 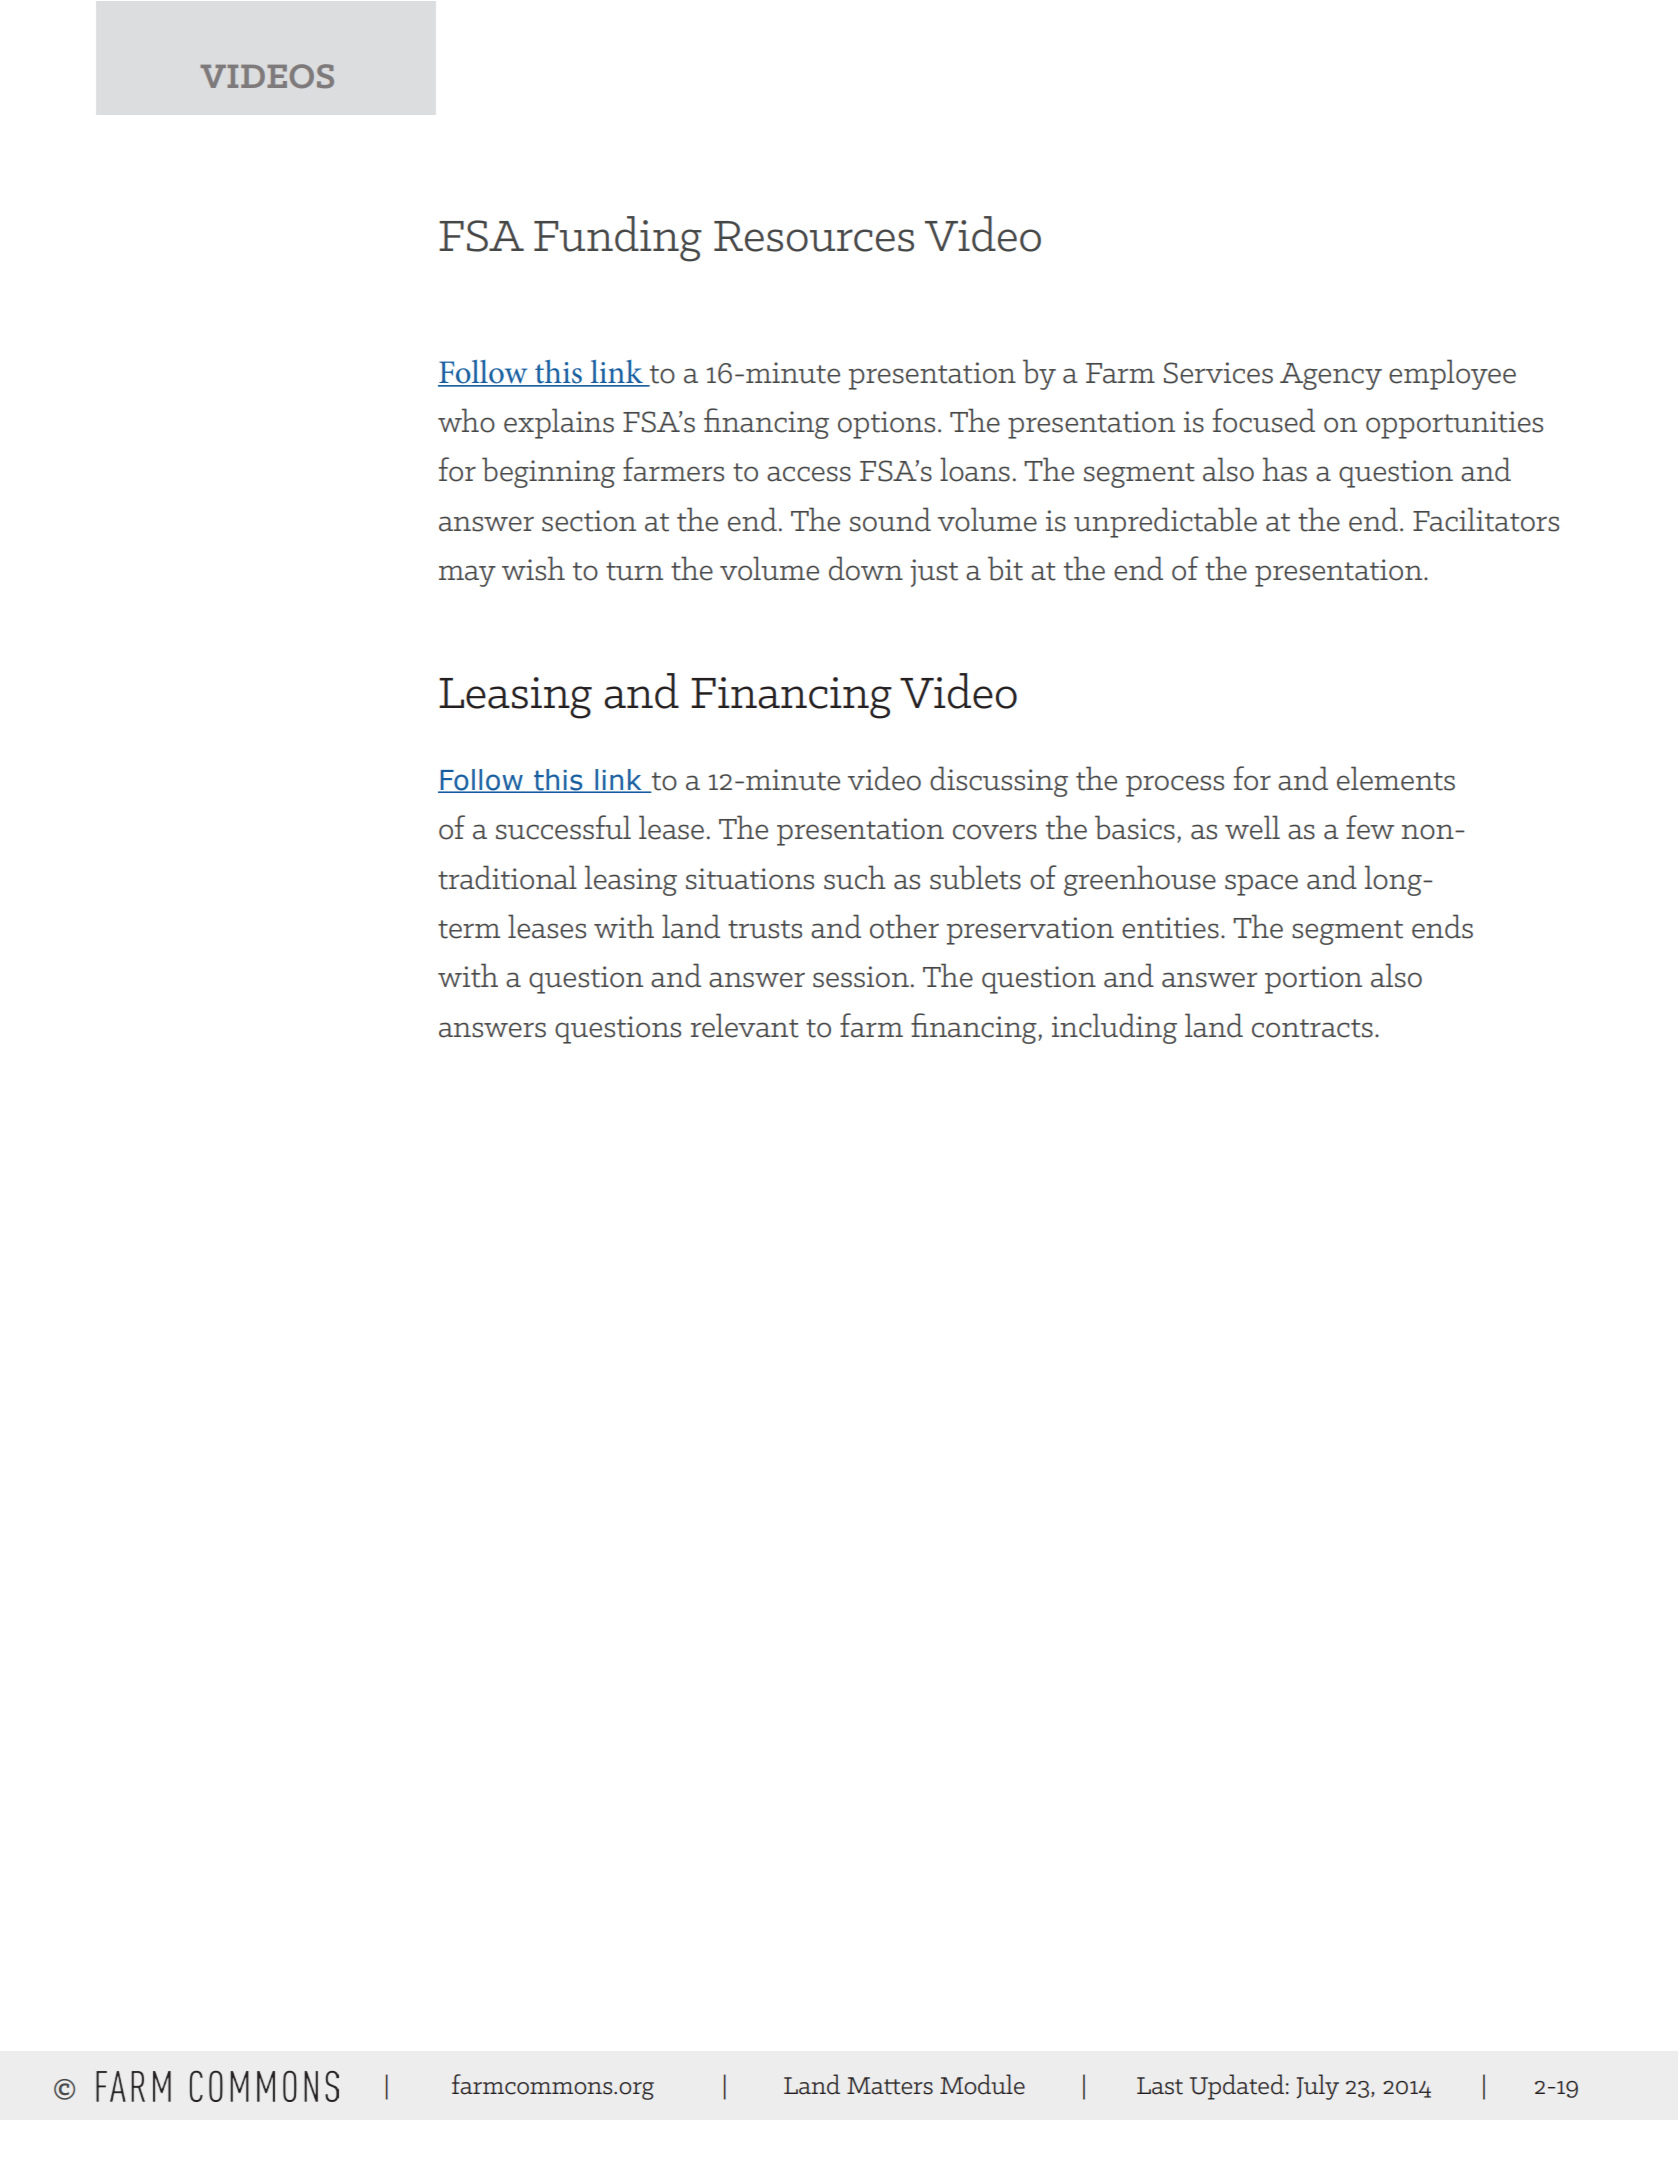 I want to click on contracts, so click(x=1312, y=1028).
